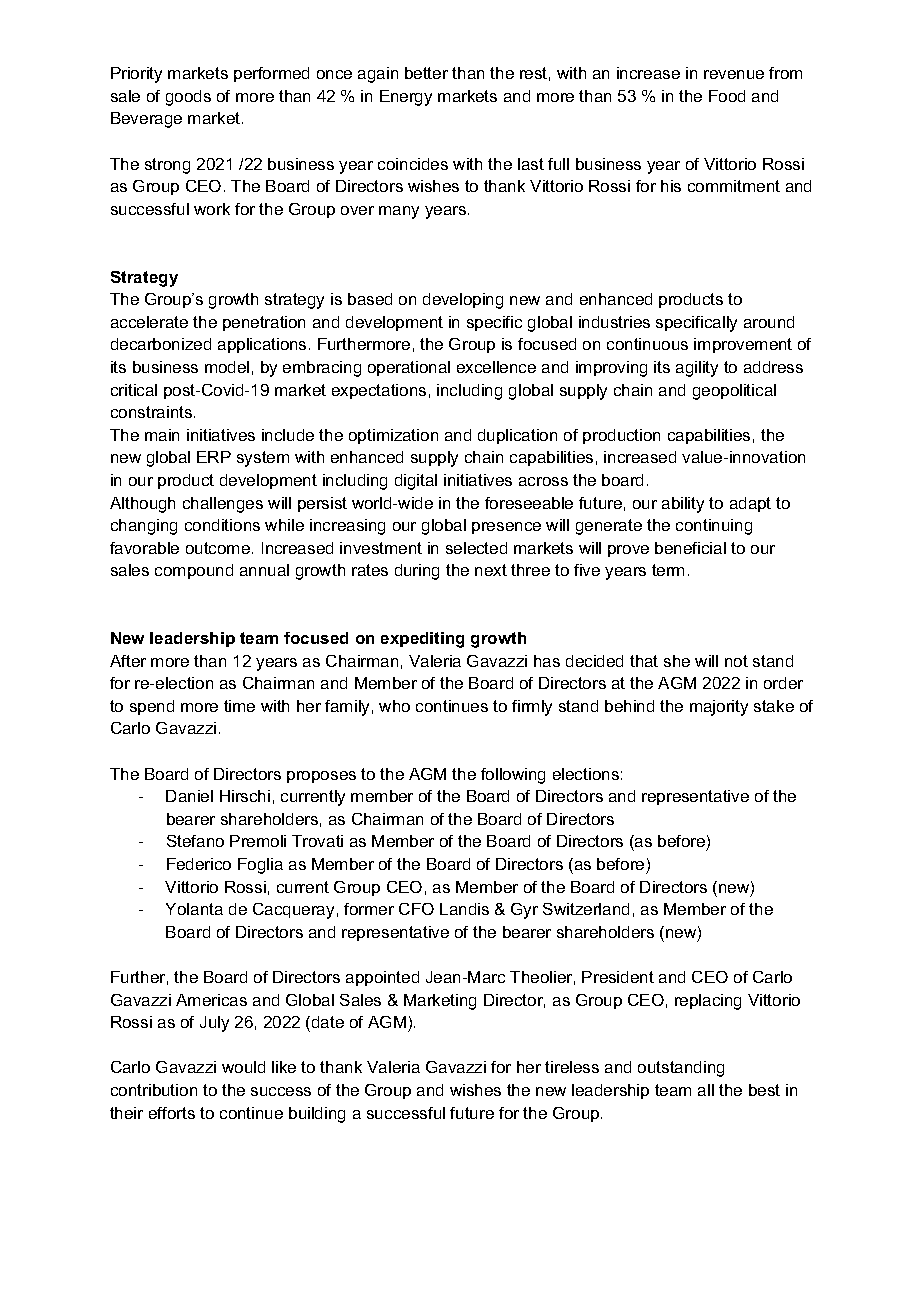 The width and height of the document is (924, 1308). I want to click on goods, so click(188, 98).
